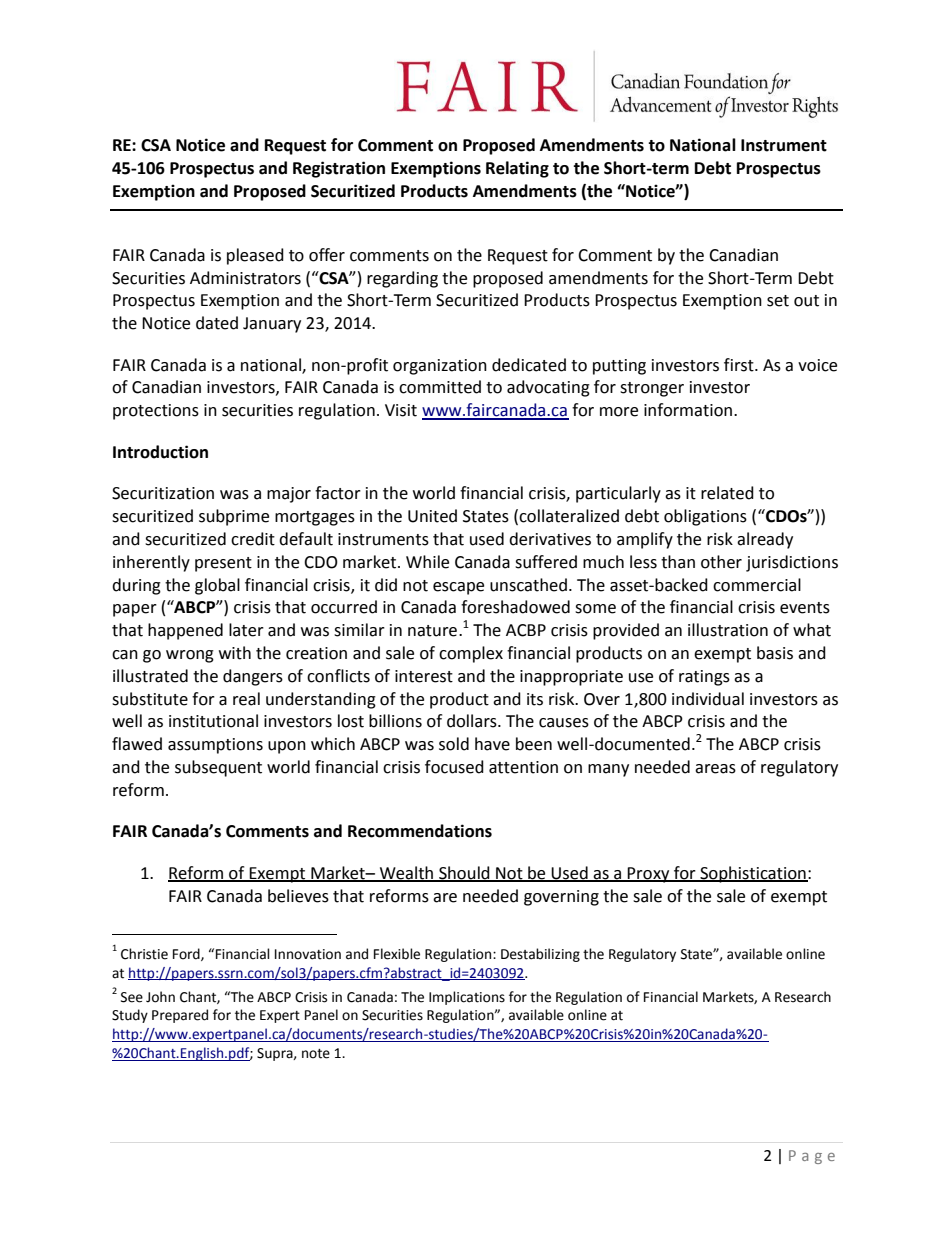  Describe the element at coordinates (728, 630) in the page. I see `illustration` at that location.
